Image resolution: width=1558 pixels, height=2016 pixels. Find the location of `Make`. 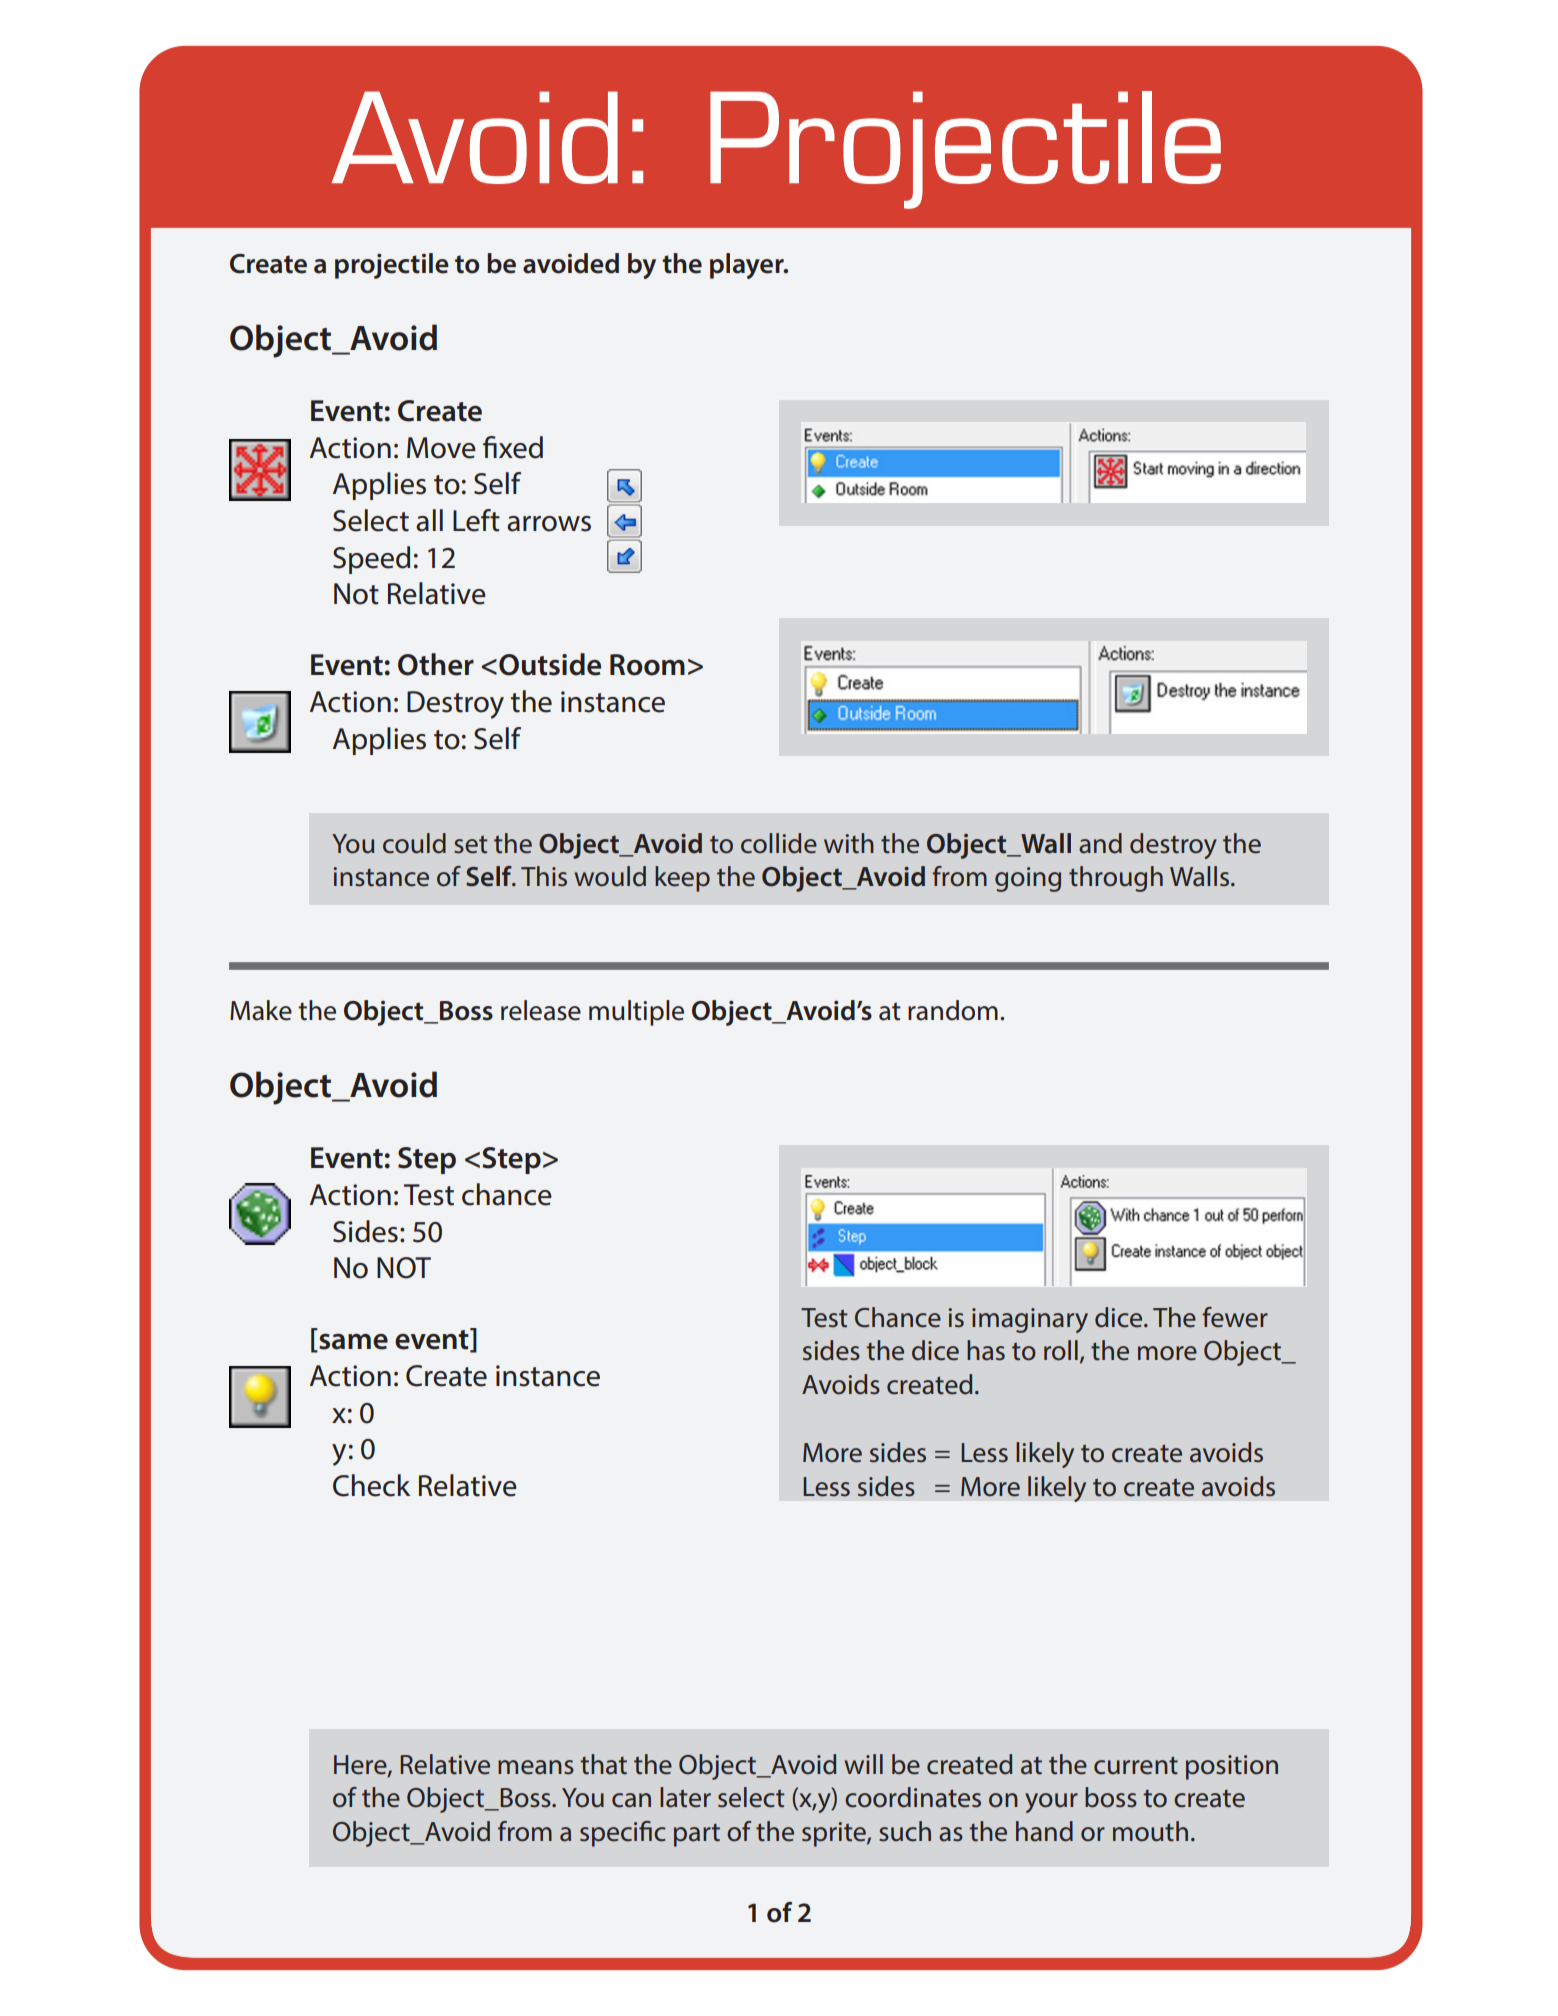

Make is located at coordinates (261, 1010).
